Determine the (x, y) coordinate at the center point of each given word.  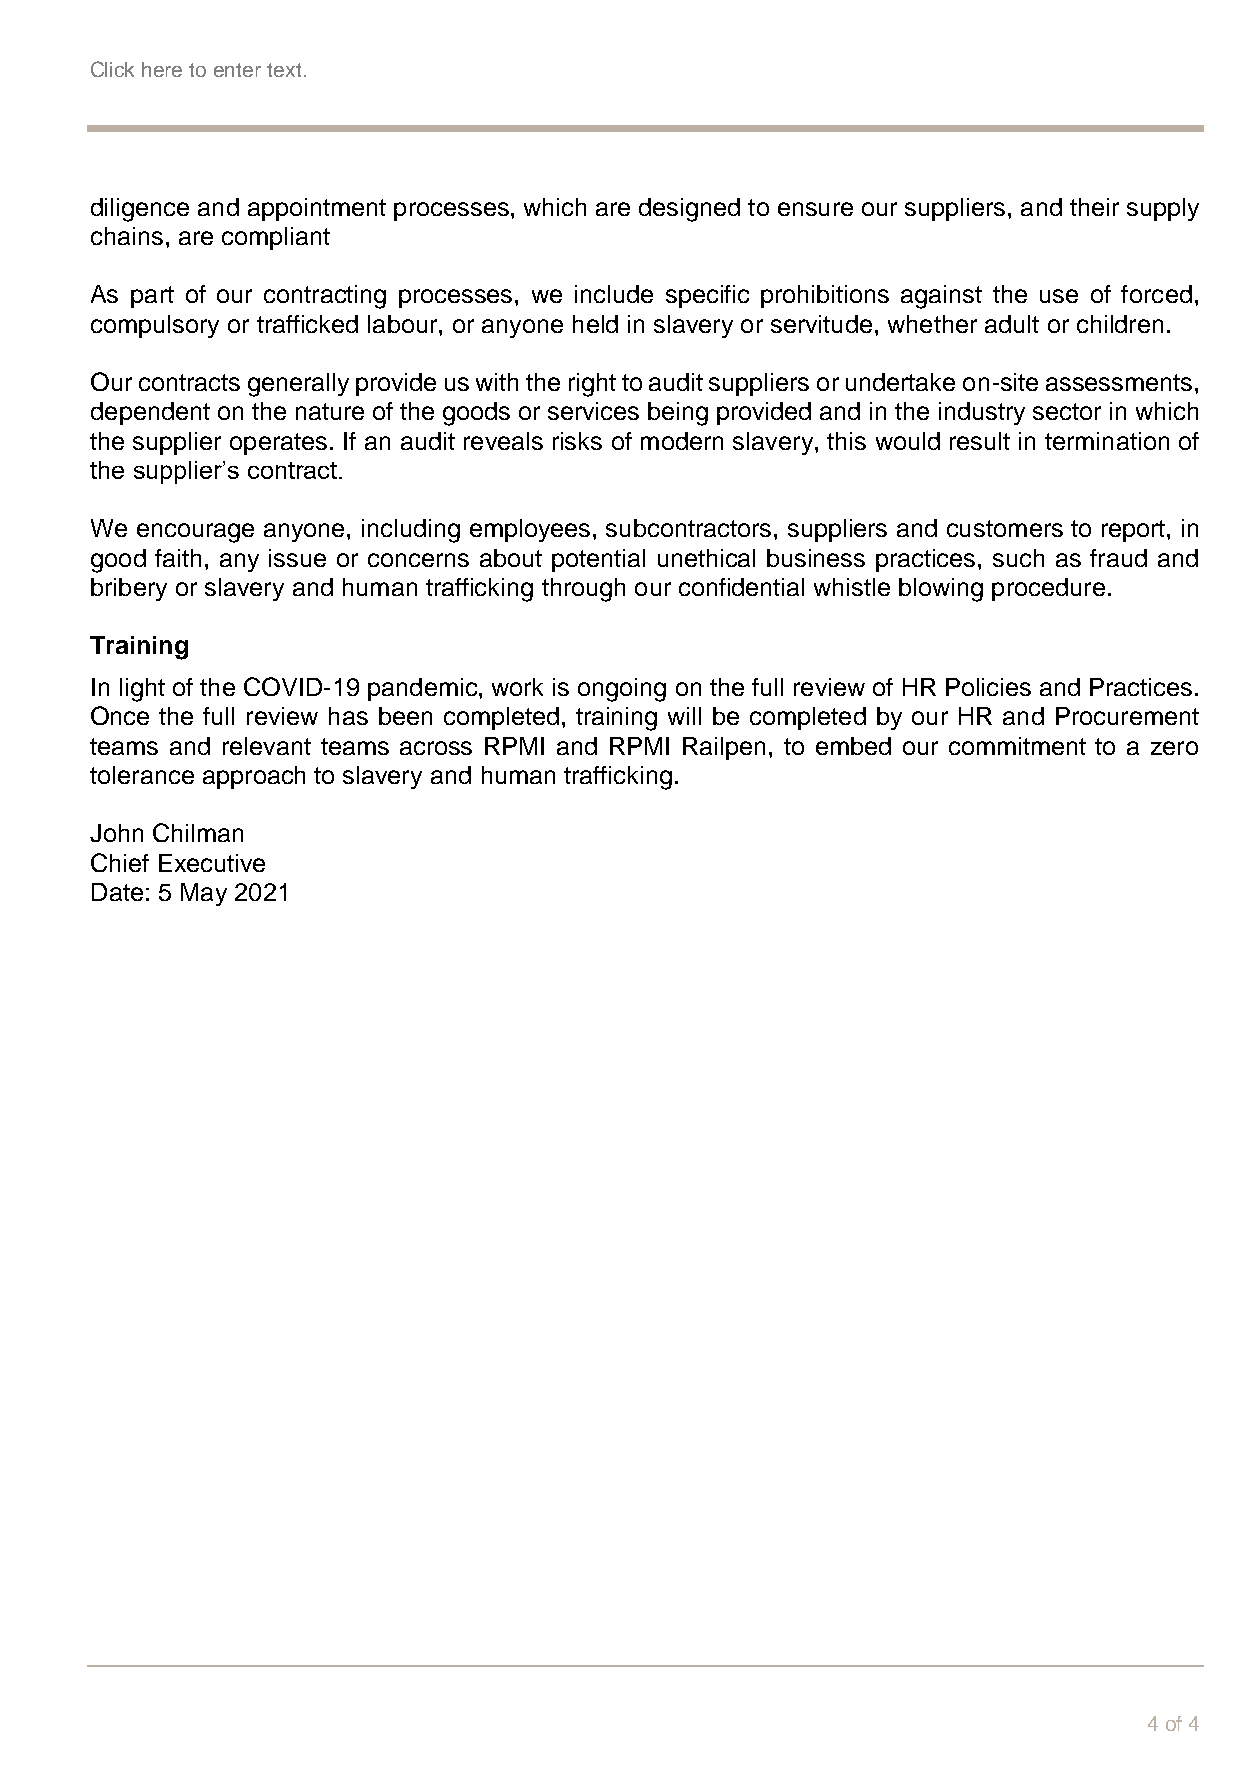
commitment (1017, 746)
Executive (212, 863)
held (595, 324)
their (1094, 207)
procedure (1048, 589)
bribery (129, 589)
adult (1012, 324)
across (436, 748)
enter (237, 70)
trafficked (307, 324)
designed (689, 210)
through (583, 590)
